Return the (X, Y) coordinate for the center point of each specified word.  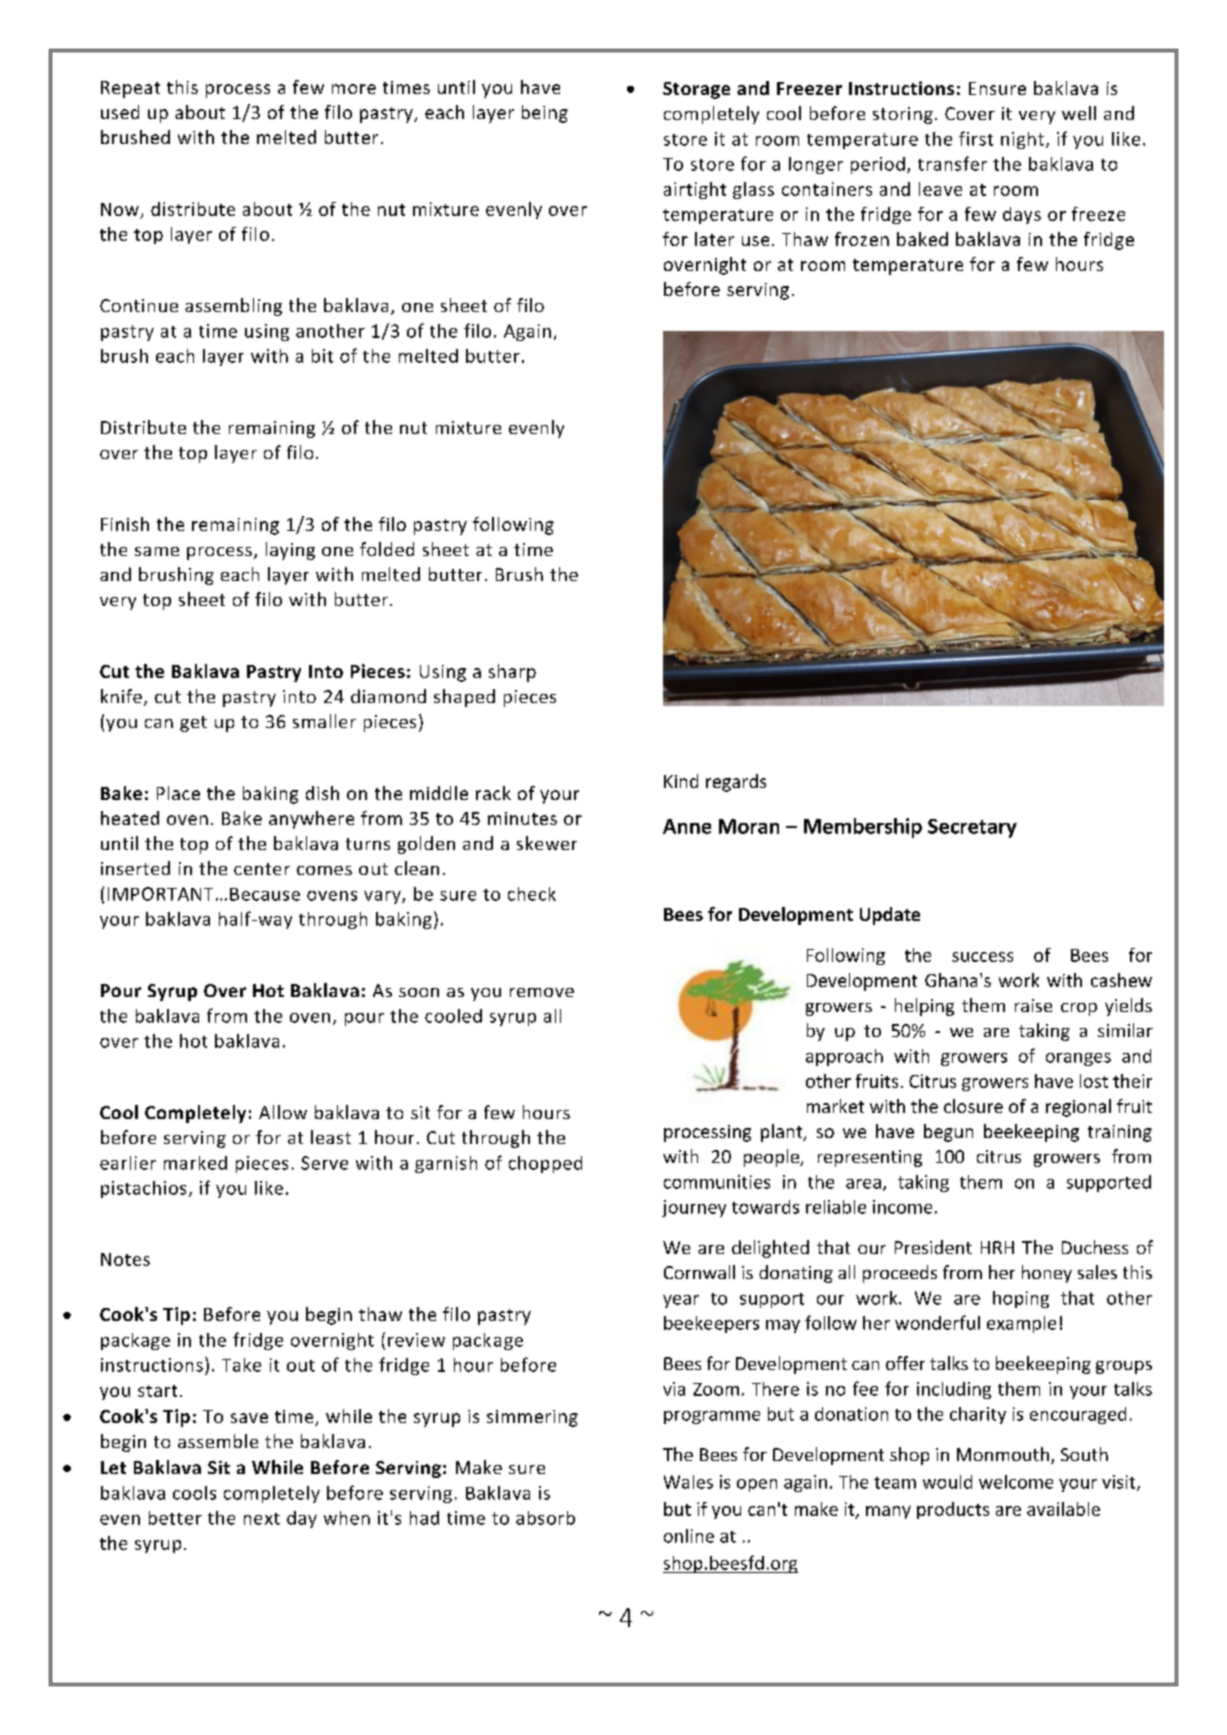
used (120, 112)
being (545, 114)
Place (178, 793)
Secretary (972, 828)
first (976, 138)
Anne (687, 826)
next (262, 1519)
